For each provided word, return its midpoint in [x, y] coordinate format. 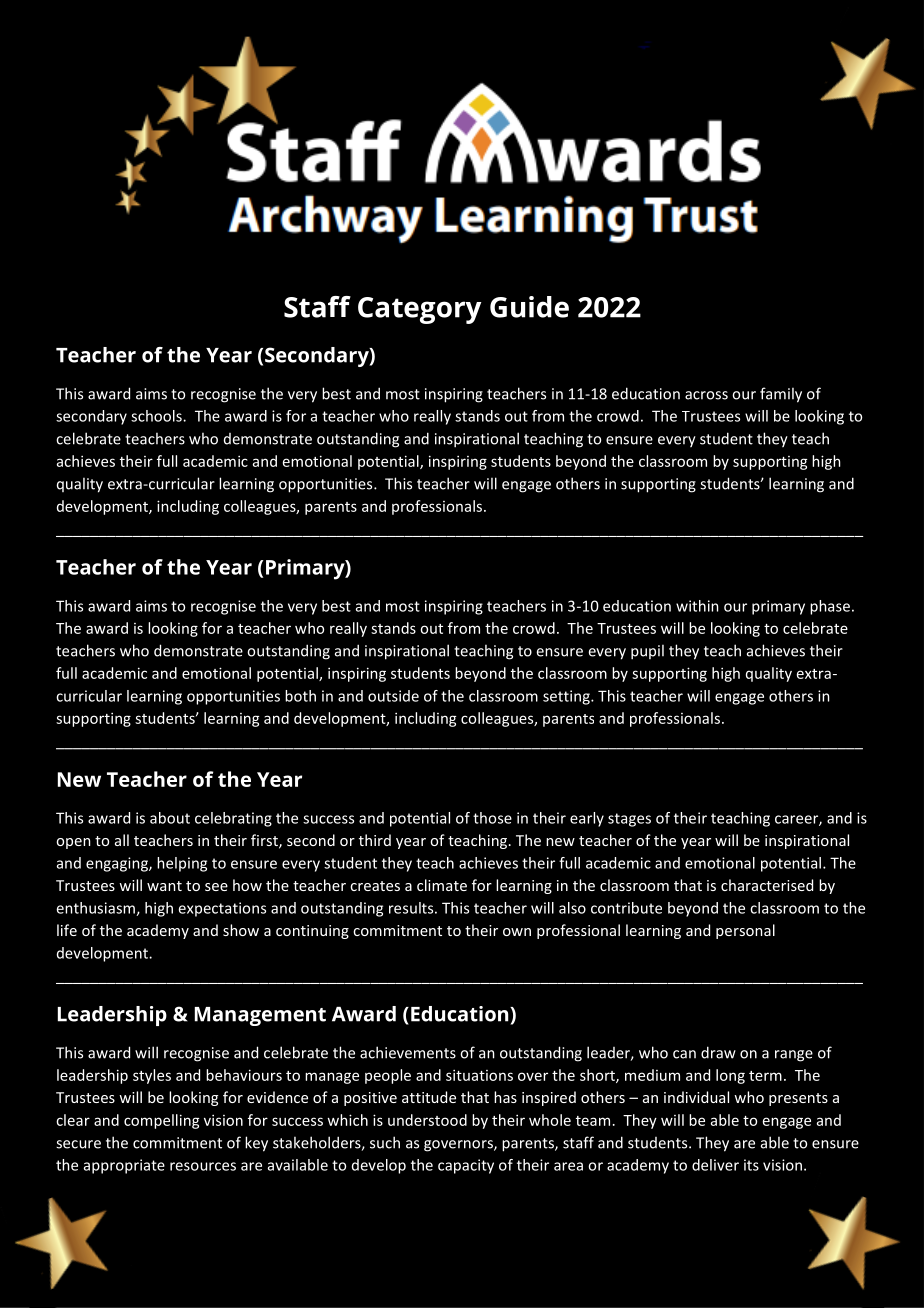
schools [157, 416]
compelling [162, 1121]
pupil [647, 652]
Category [420, 310]
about [170, 818]
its [751, 1165]
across [706, 395]
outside [393, 696]
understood [427, 1120]
